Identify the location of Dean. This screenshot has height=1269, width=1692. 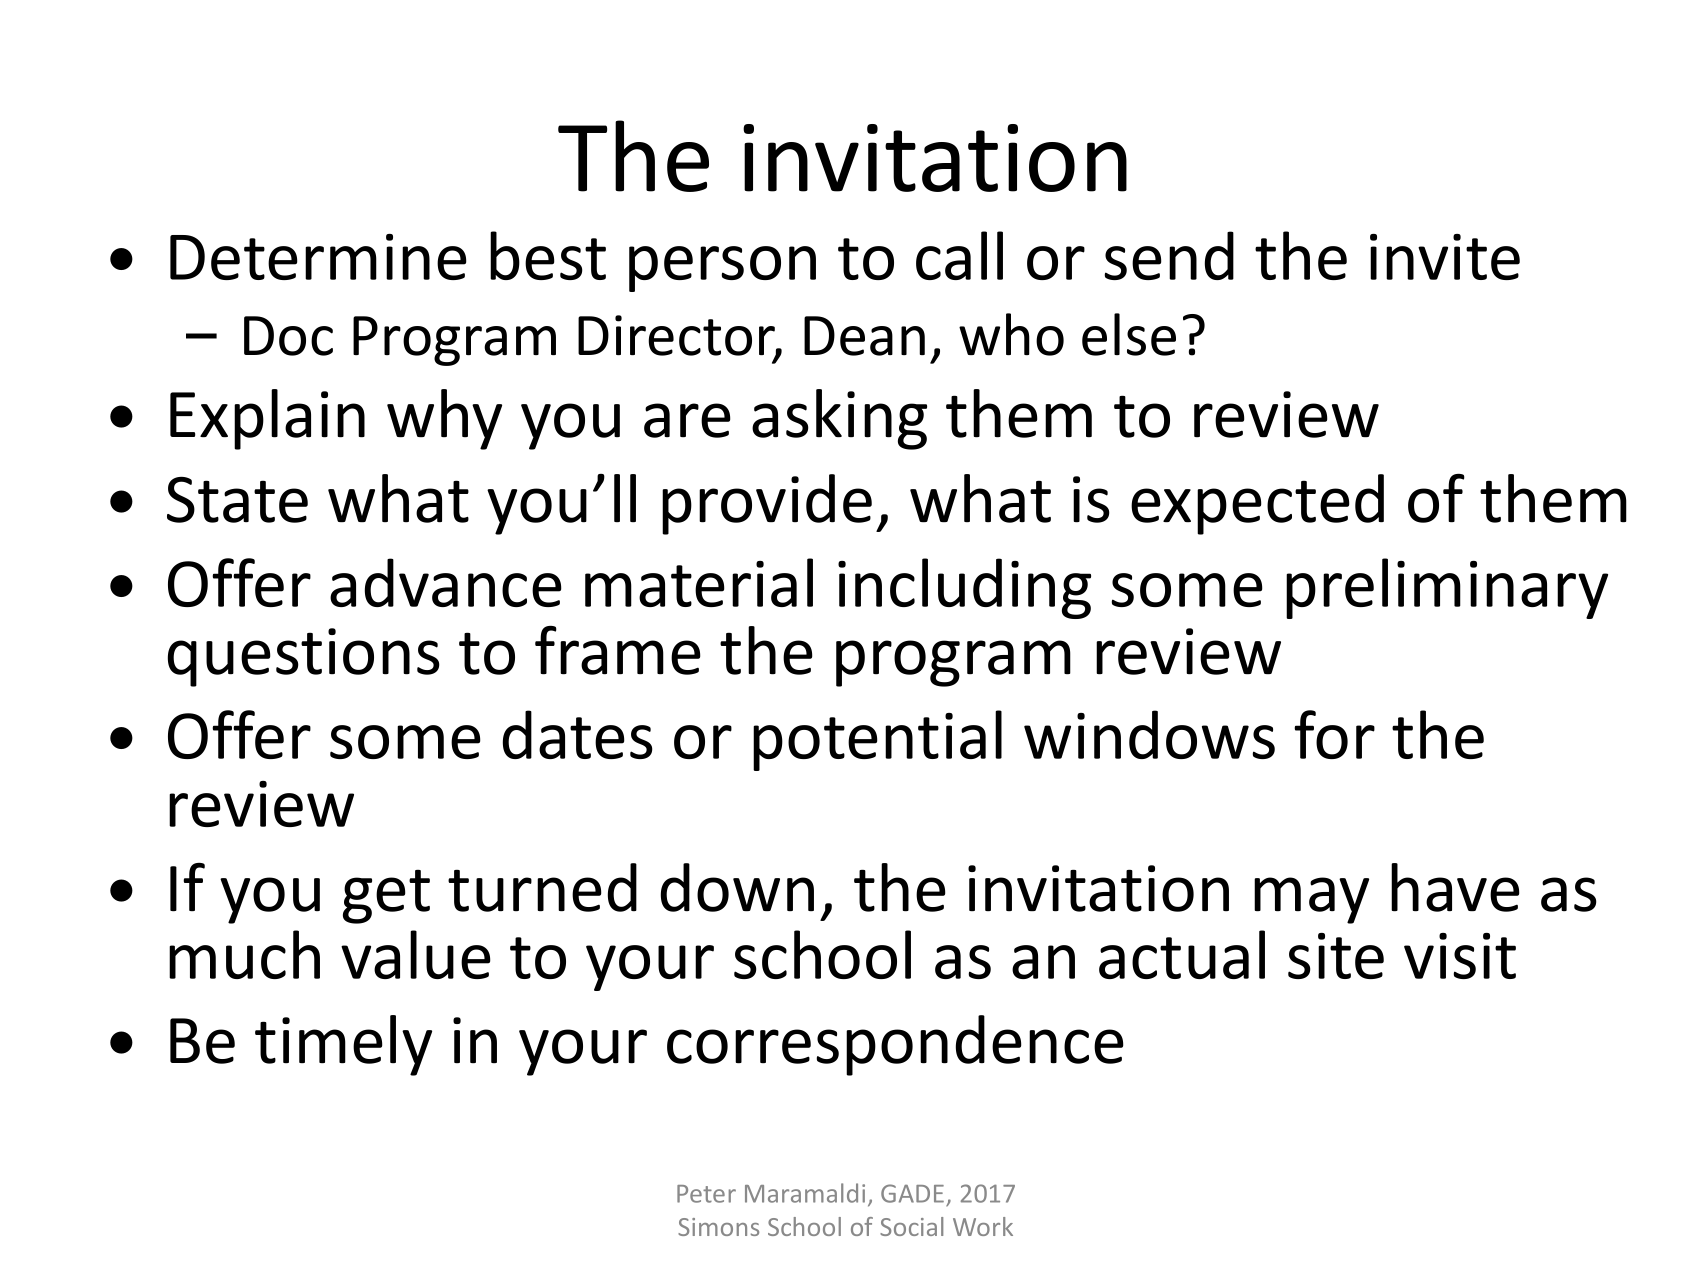
(864, 336).
